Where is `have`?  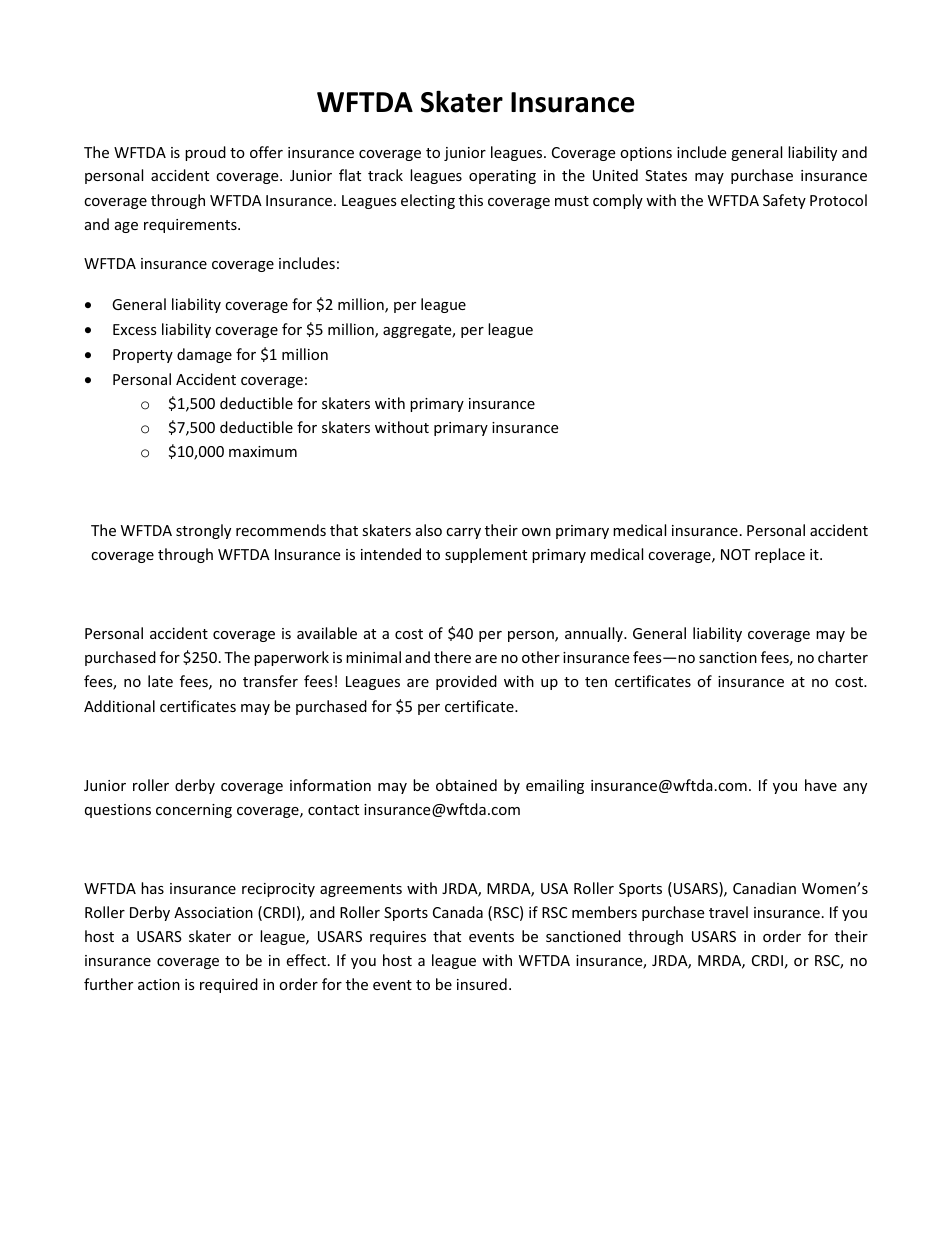 have is located at coordinates (821, 785).
